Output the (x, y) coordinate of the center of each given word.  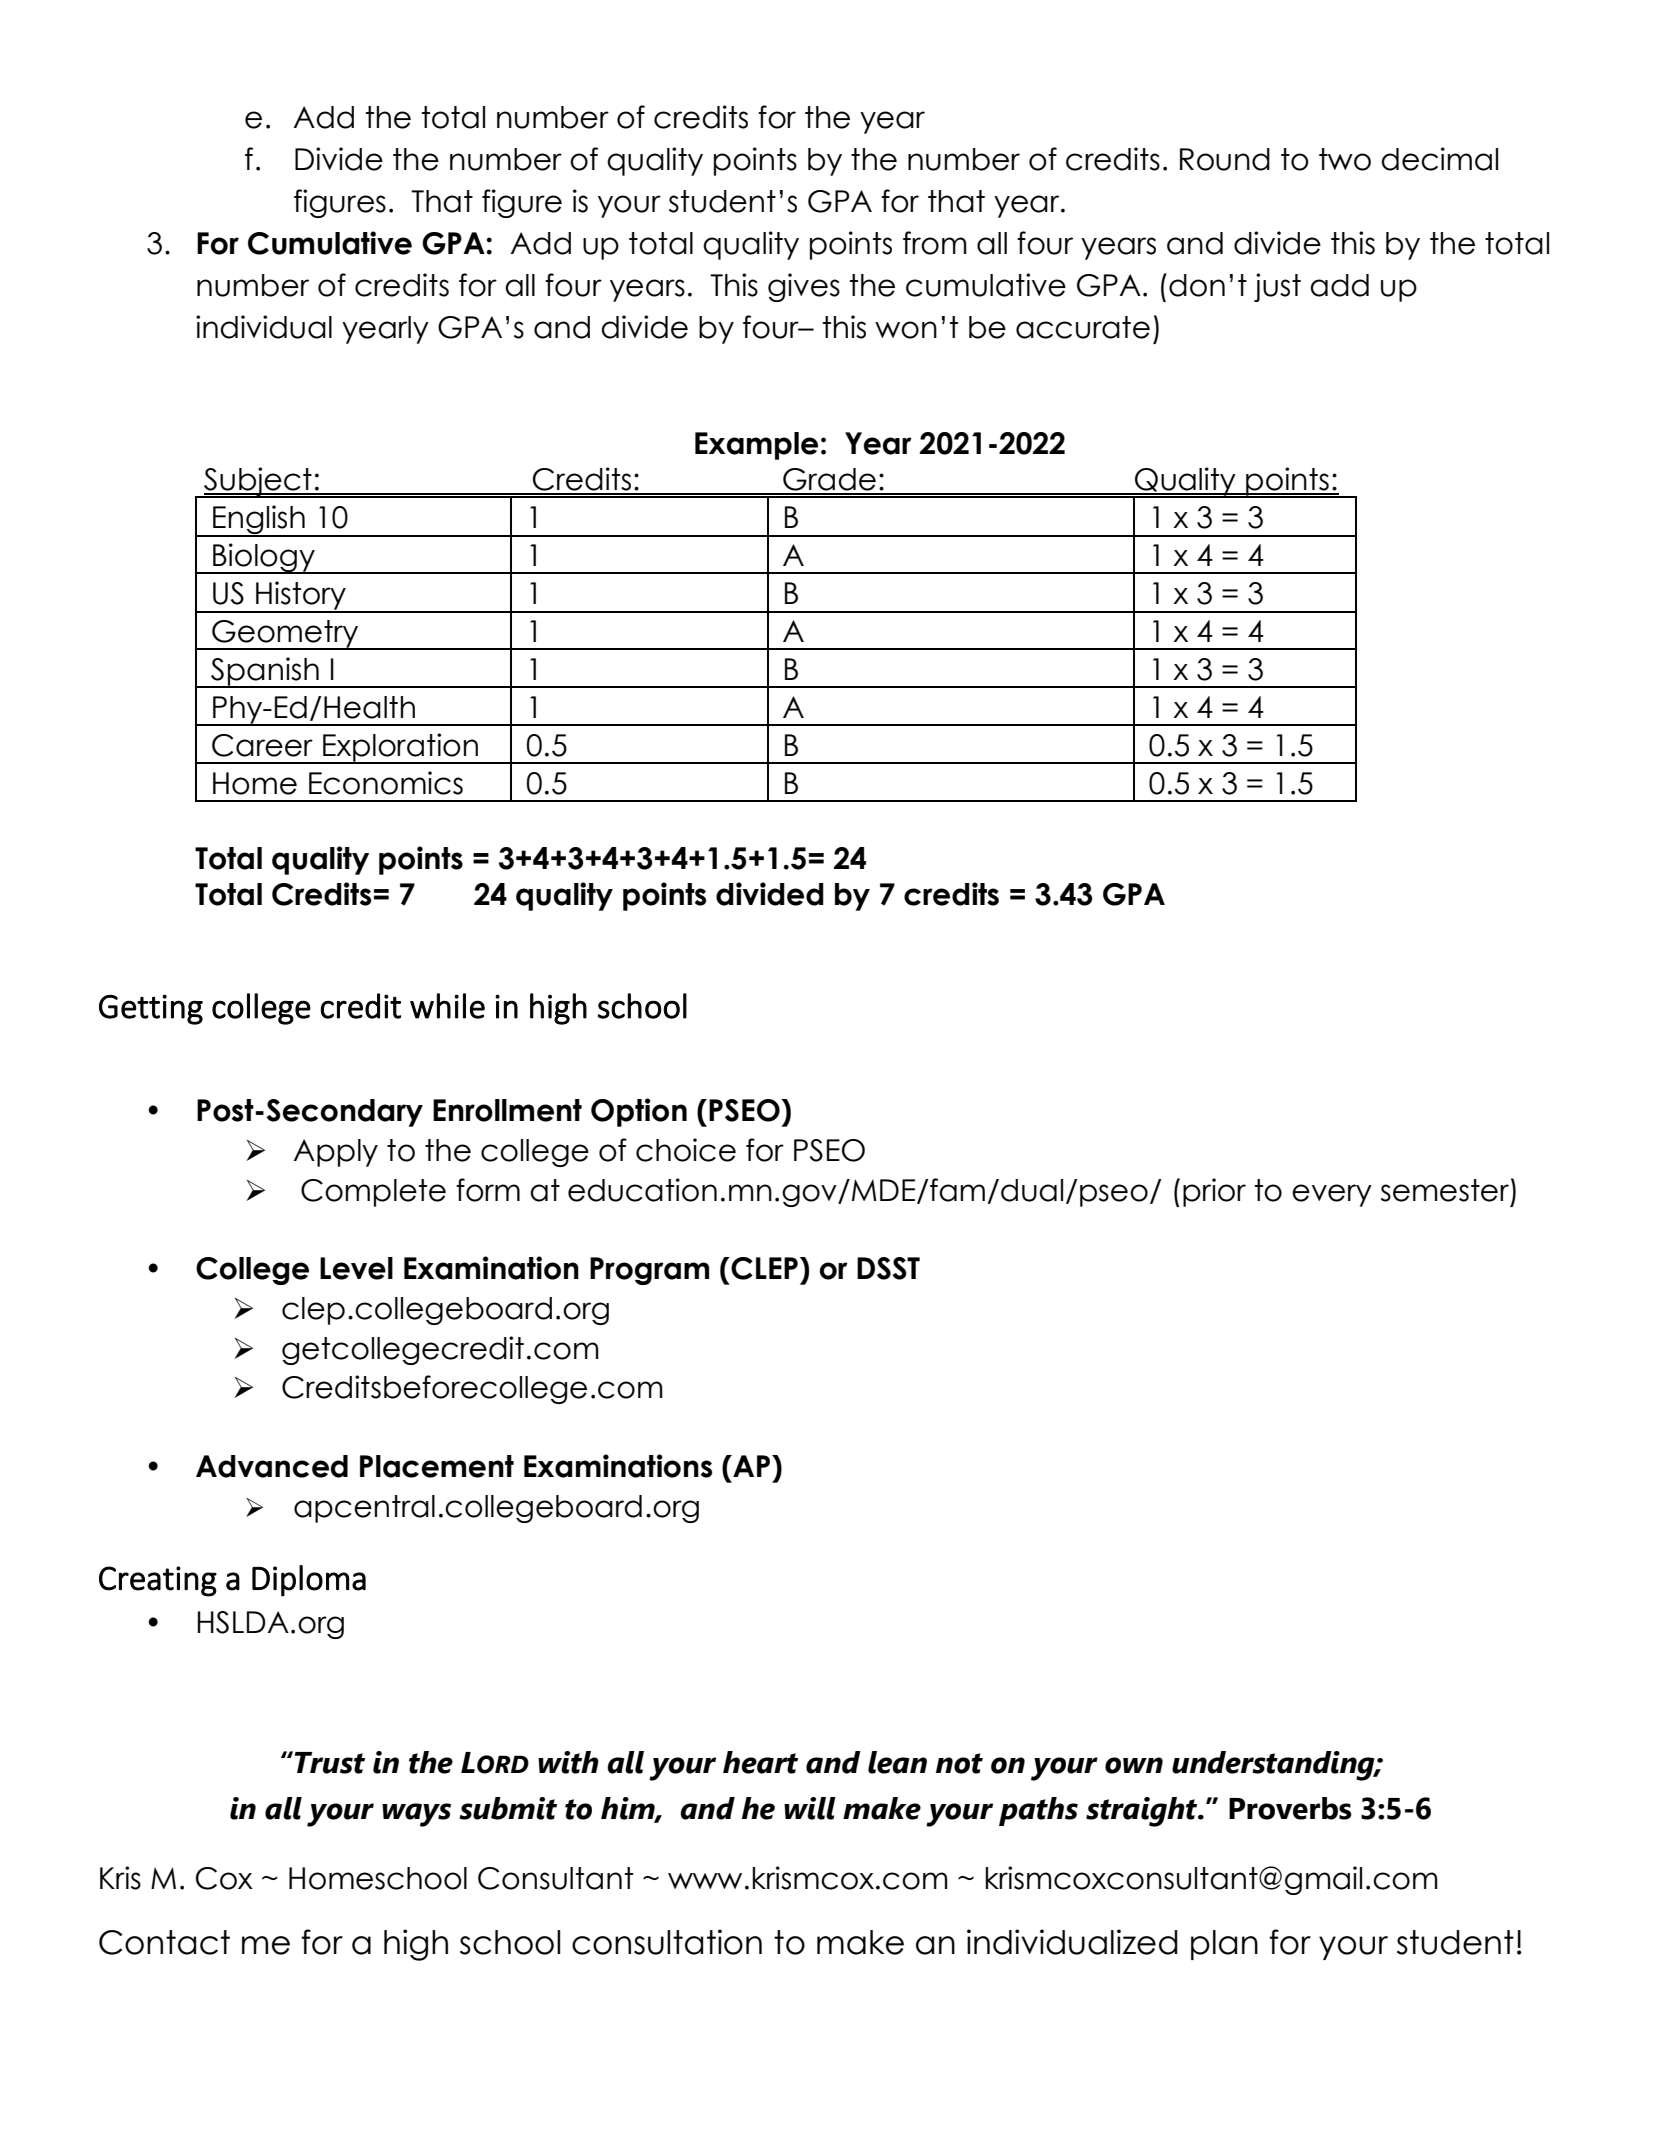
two (1345, 159)
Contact (164, 1942)
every (1332, 1195)
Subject (258, 482)
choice (686, 1150)
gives (804, 287)
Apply (336, 1153)
